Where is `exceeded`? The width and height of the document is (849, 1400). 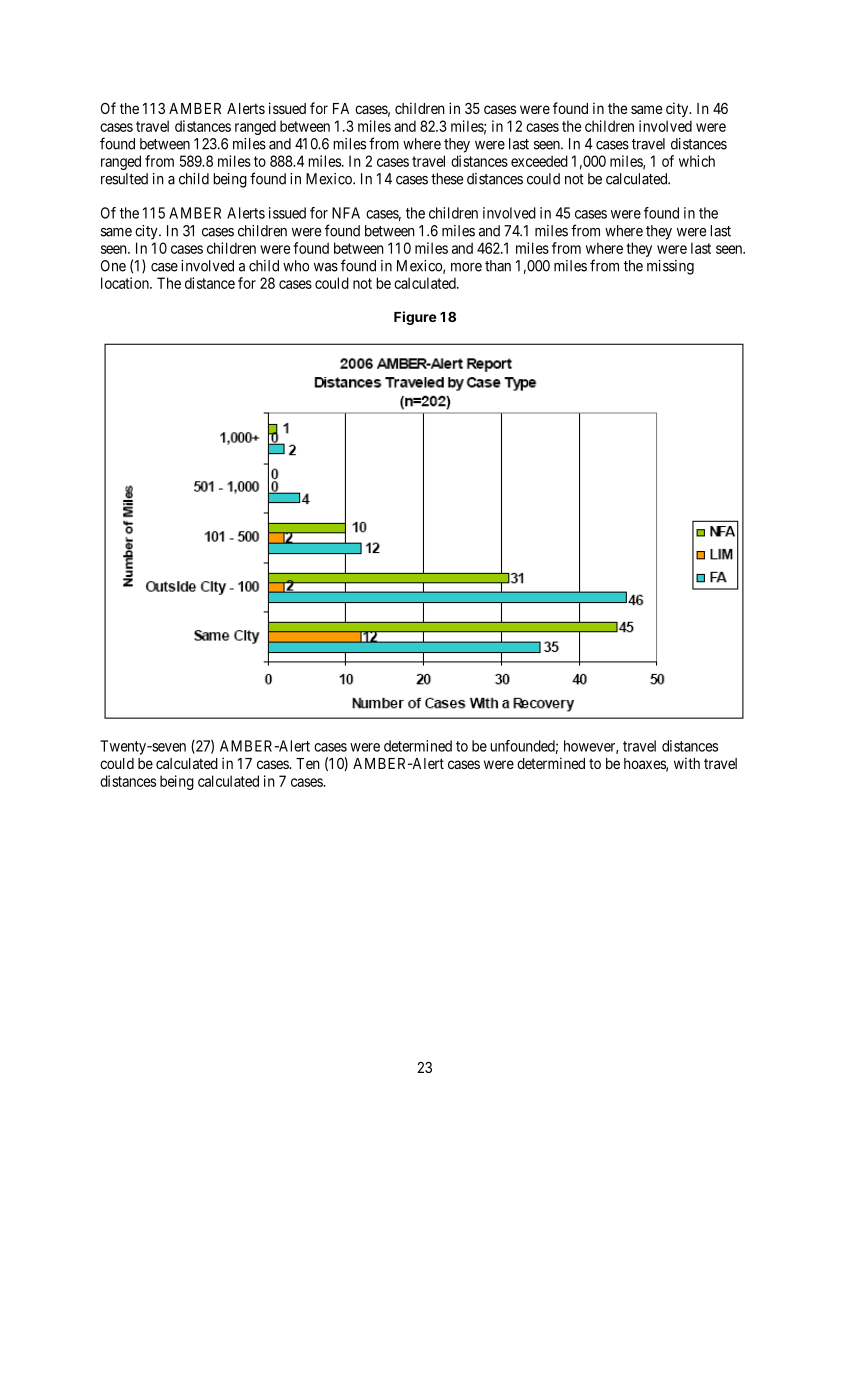 exceeded is located at coordinates (539, 161).
